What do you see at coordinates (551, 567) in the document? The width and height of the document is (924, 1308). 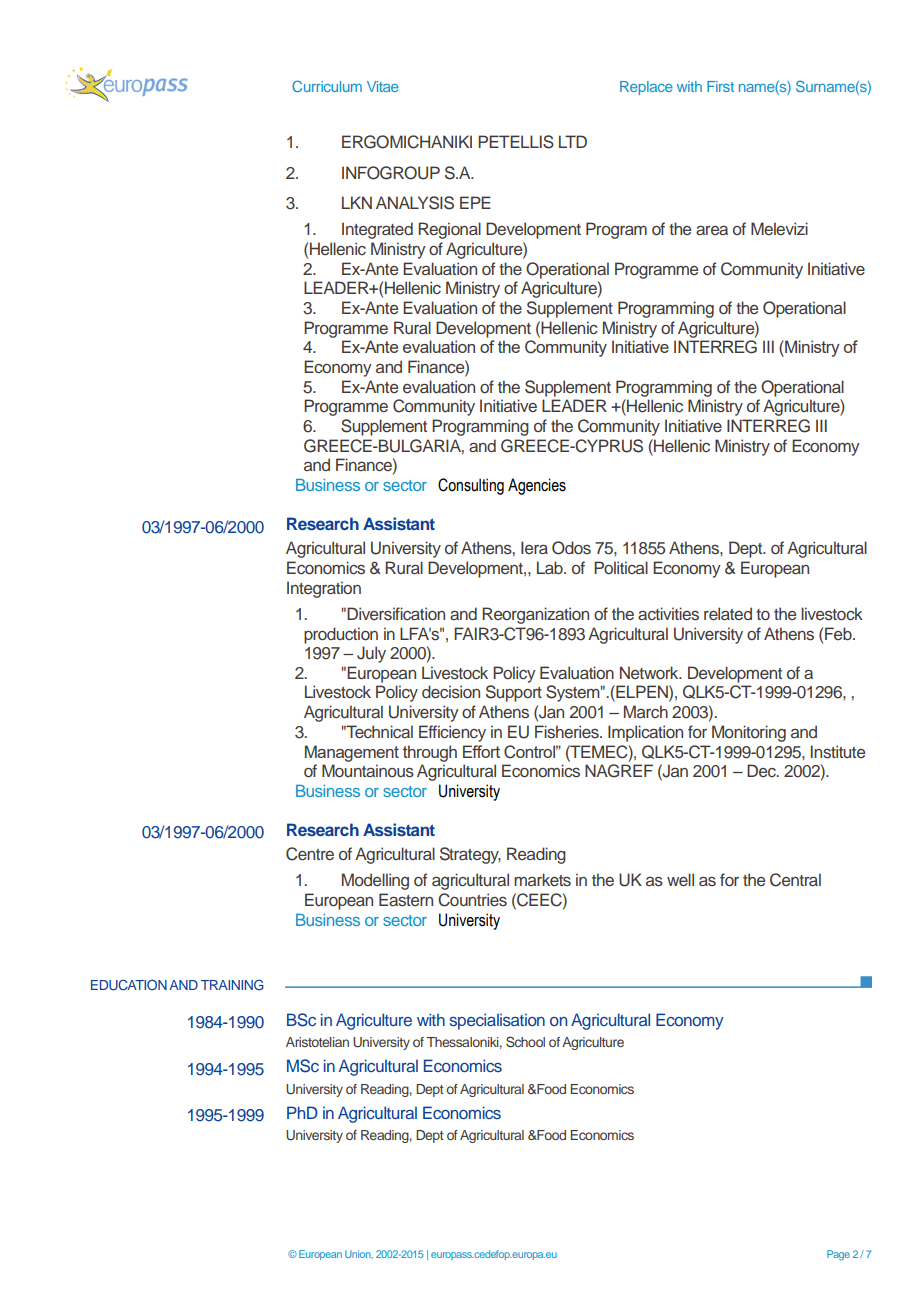 I see `Lab` at bounding box center [551, 567].
